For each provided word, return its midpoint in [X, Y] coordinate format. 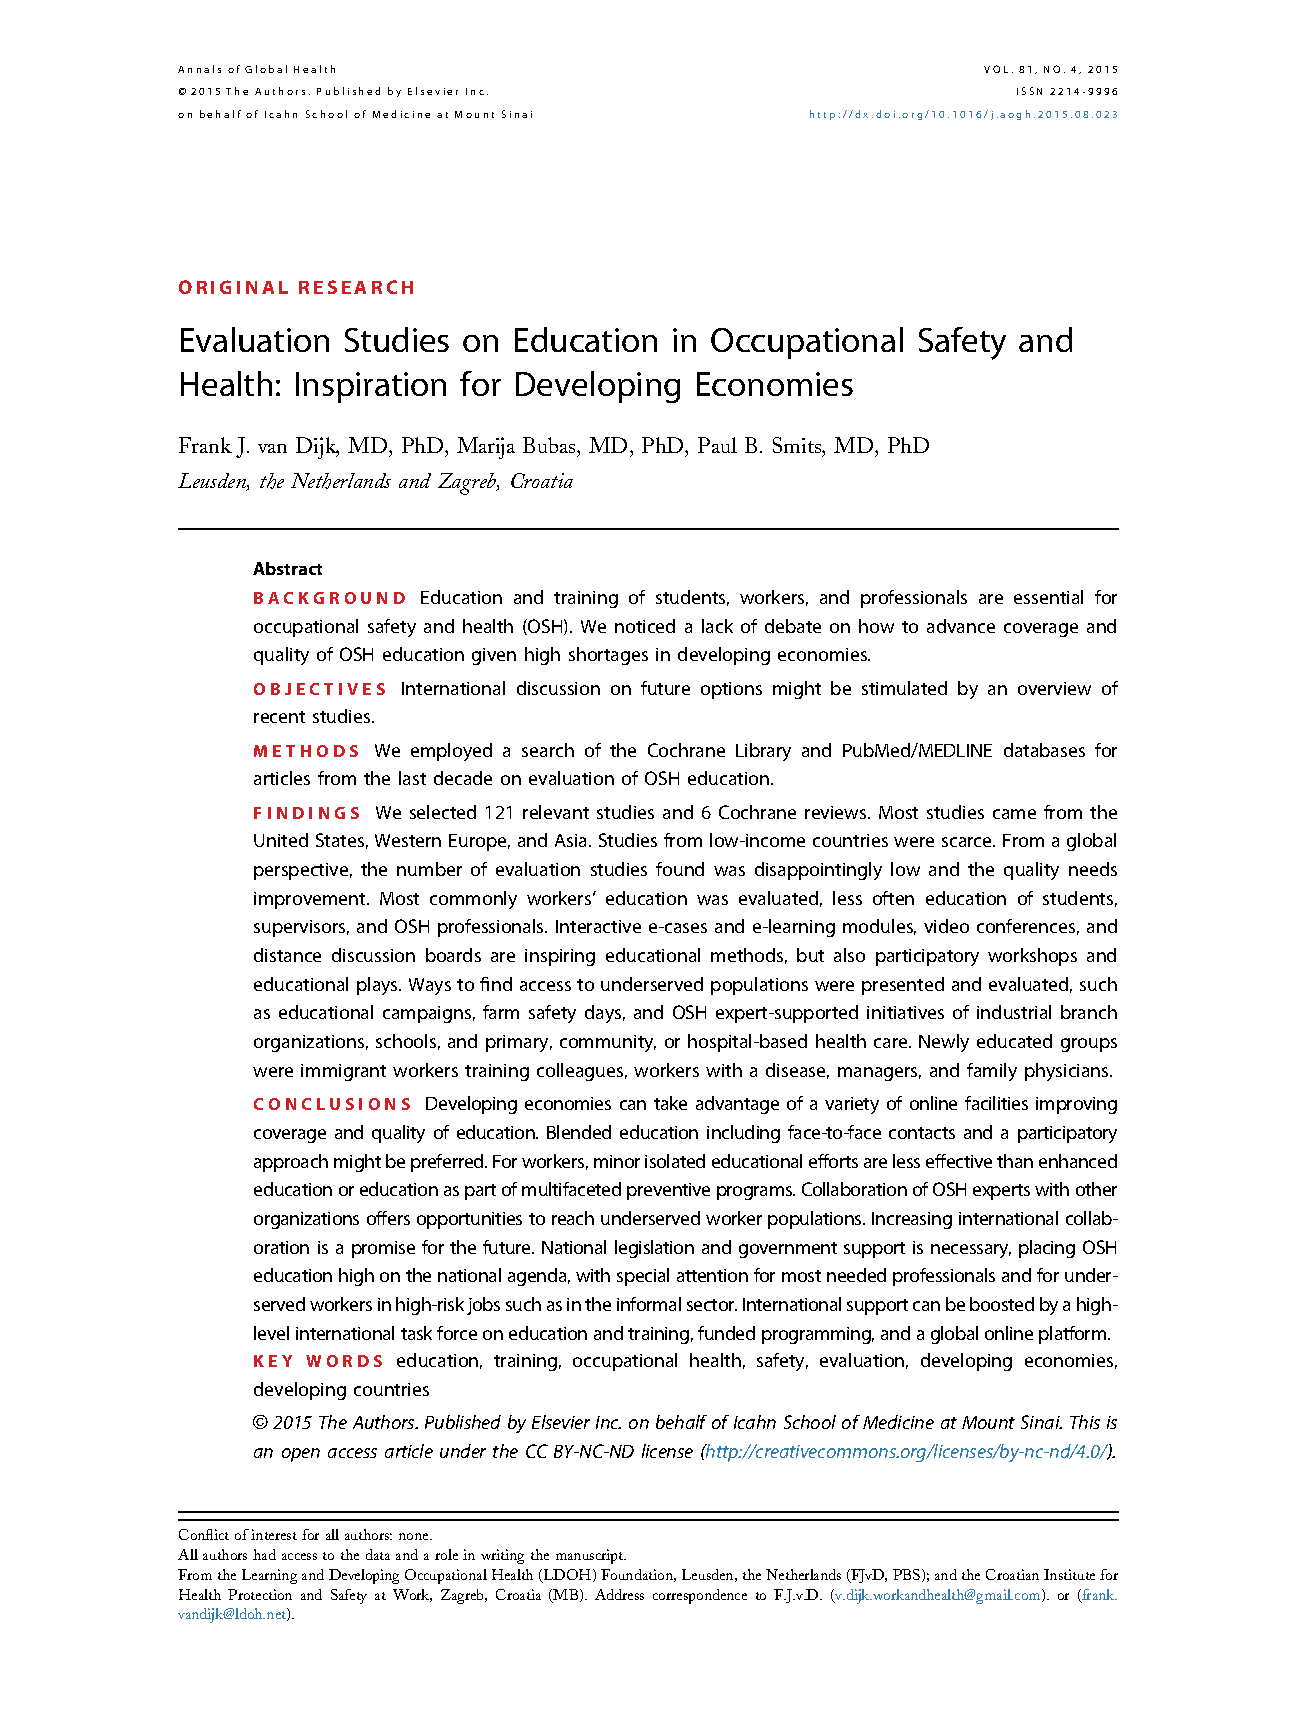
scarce [968, 842]
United [281, 840]
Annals [199, 69]
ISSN [1029, 91]
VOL [996, 69]
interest [274, 1534]
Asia [572, 840]
